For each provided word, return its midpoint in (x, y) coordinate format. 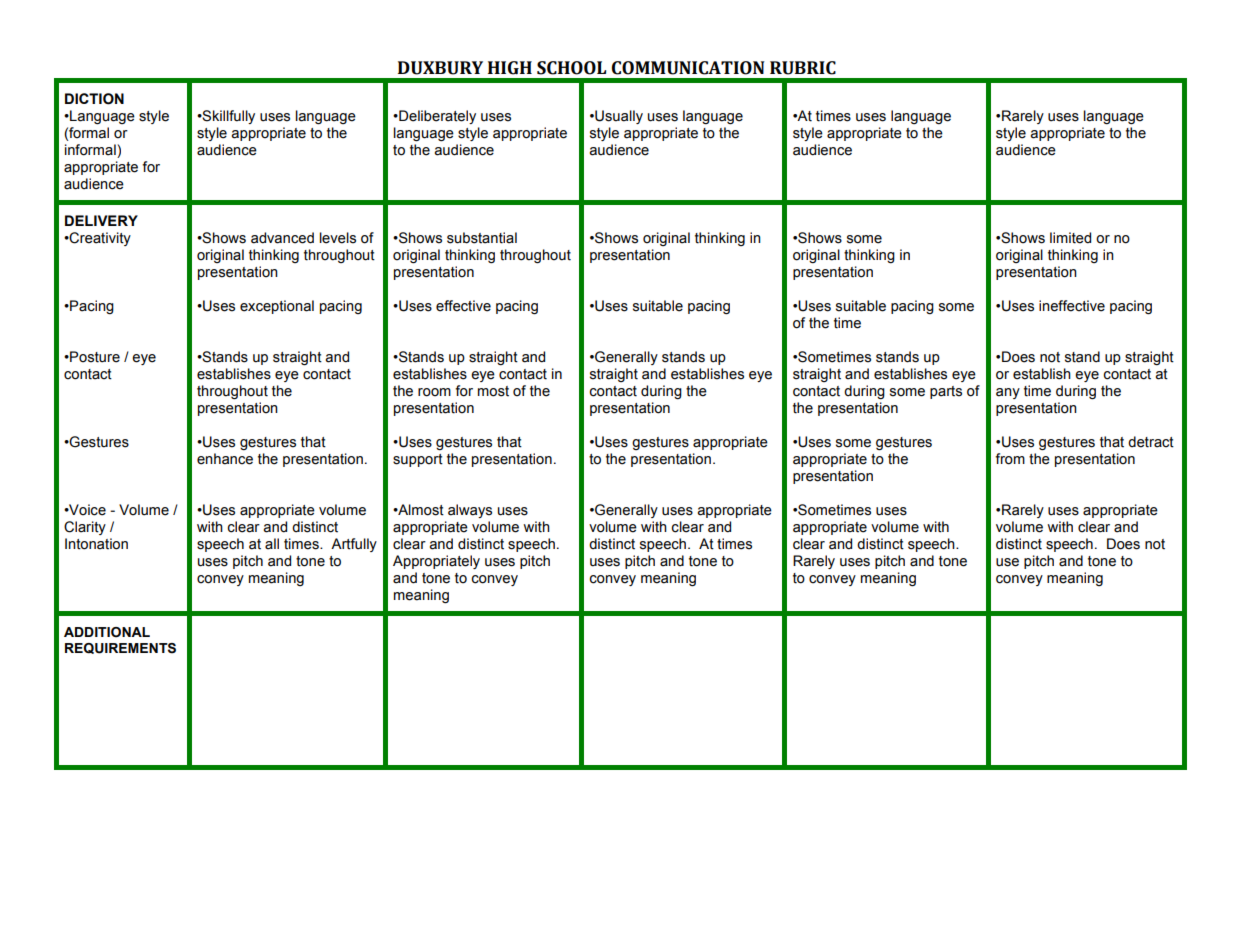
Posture (94, 357)
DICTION (94, 99)
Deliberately (436, 117)
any (1008, 393)
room (434, 392)
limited (1070, 238)
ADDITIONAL (107, 632)
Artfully (354, 545)
